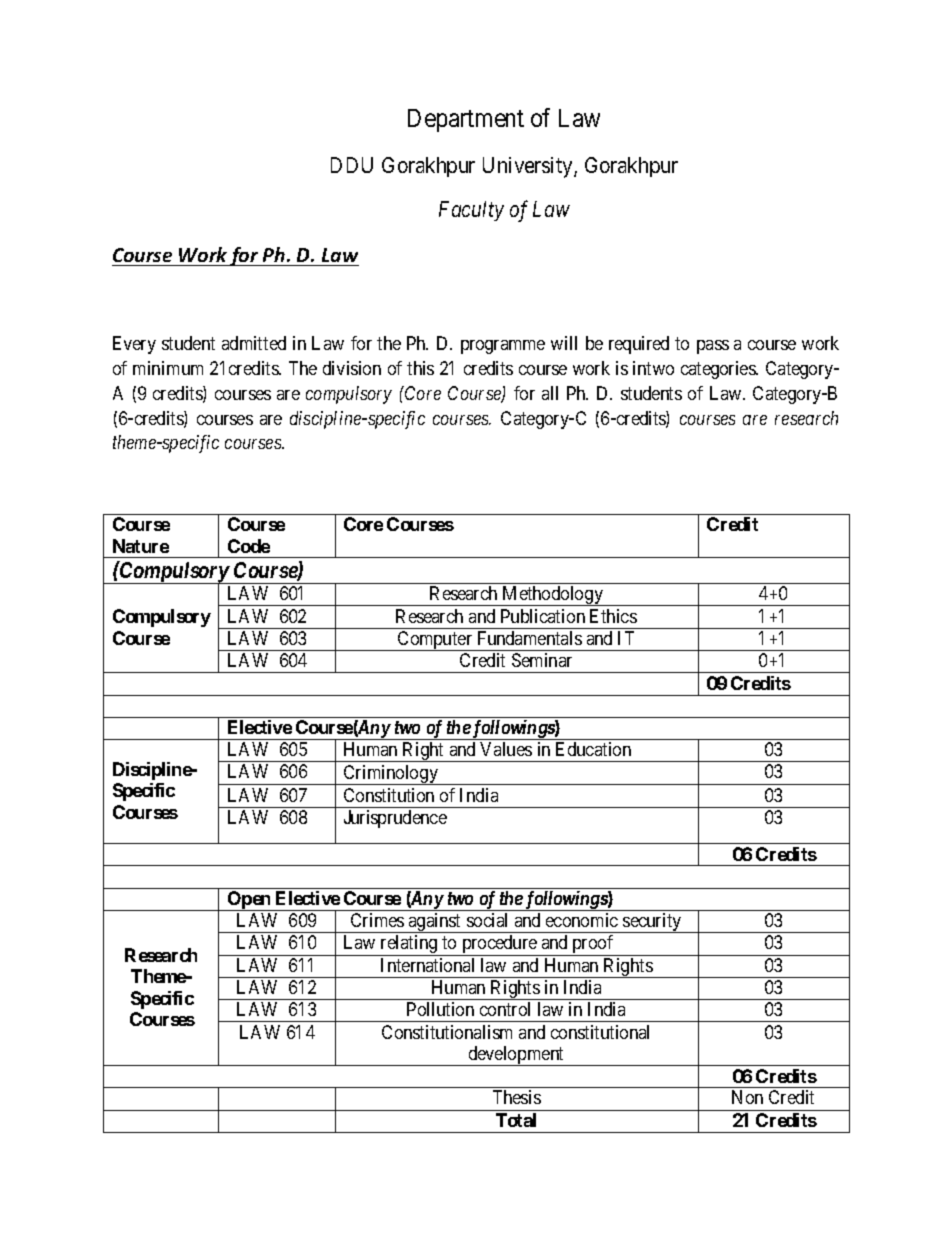 This image has height=1233, width=952. What do you see at coordinates (420, 368) in the image?
I see `this` at bounding box center [420, 368].
